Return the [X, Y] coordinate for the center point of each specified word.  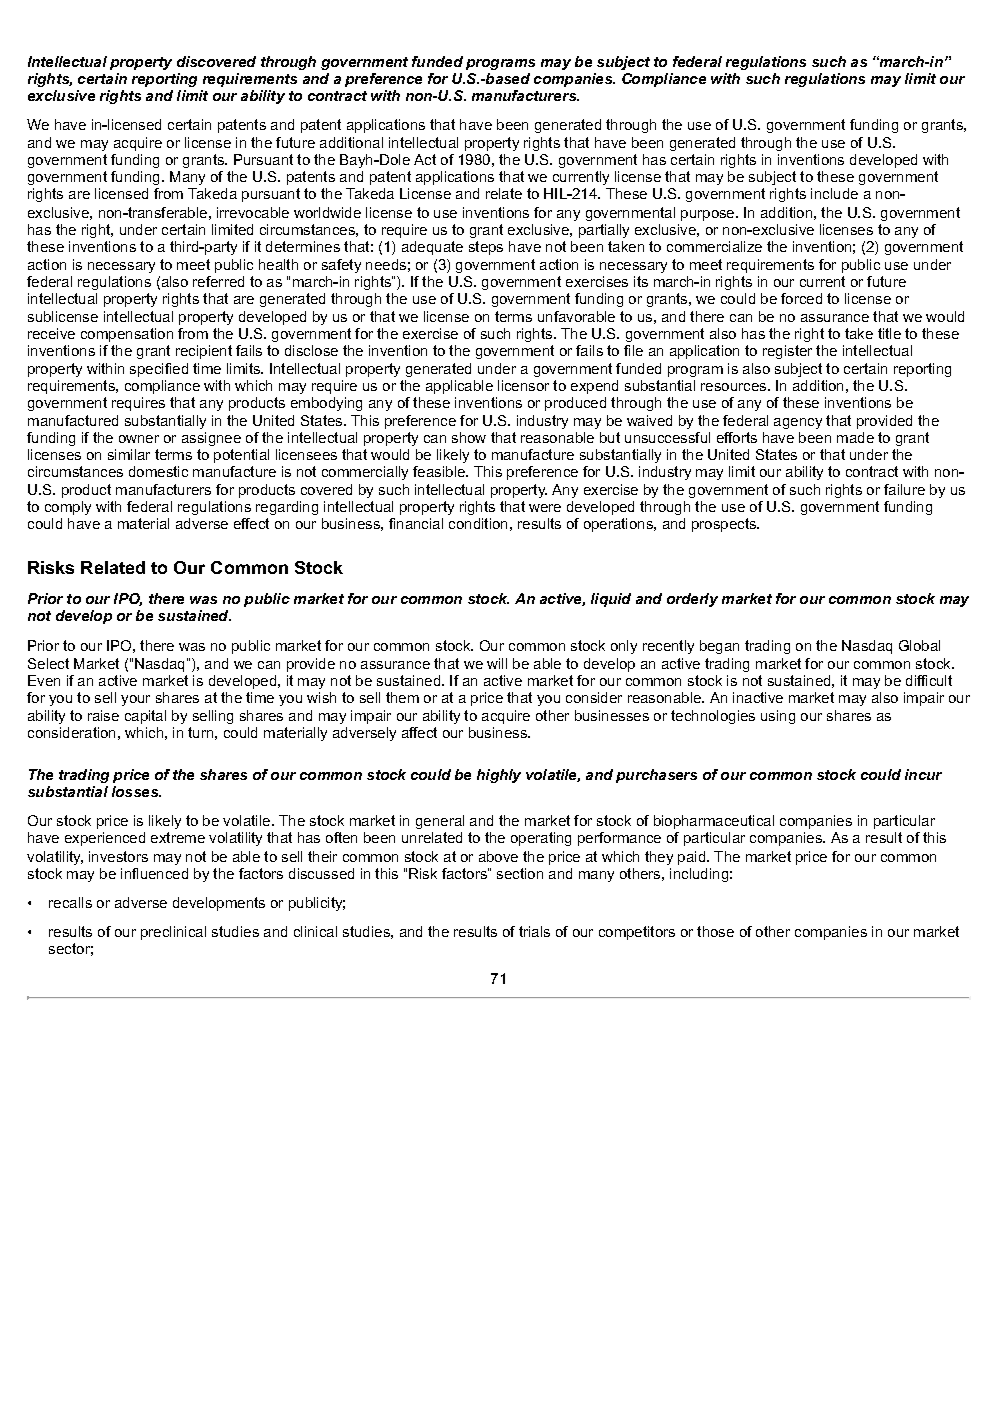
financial [416, 523]
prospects [725, 525]
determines [303, 246]
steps [486, 248]
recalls [70, 902]
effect [251, 523]
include [834, 193]
